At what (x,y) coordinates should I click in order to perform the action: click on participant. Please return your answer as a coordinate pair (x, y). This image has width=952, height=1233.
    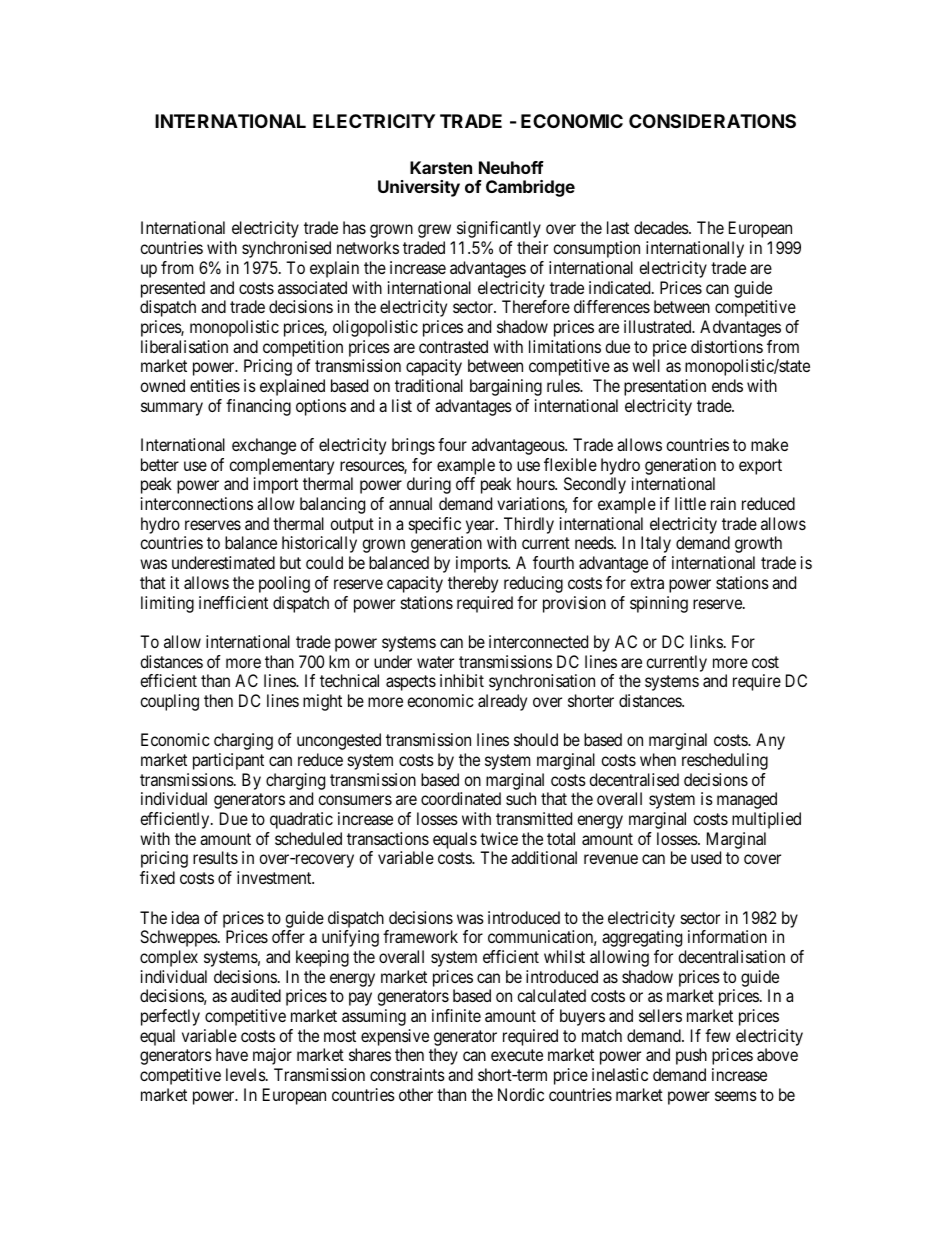
    Looking at the image, I should click on (228, 761).
